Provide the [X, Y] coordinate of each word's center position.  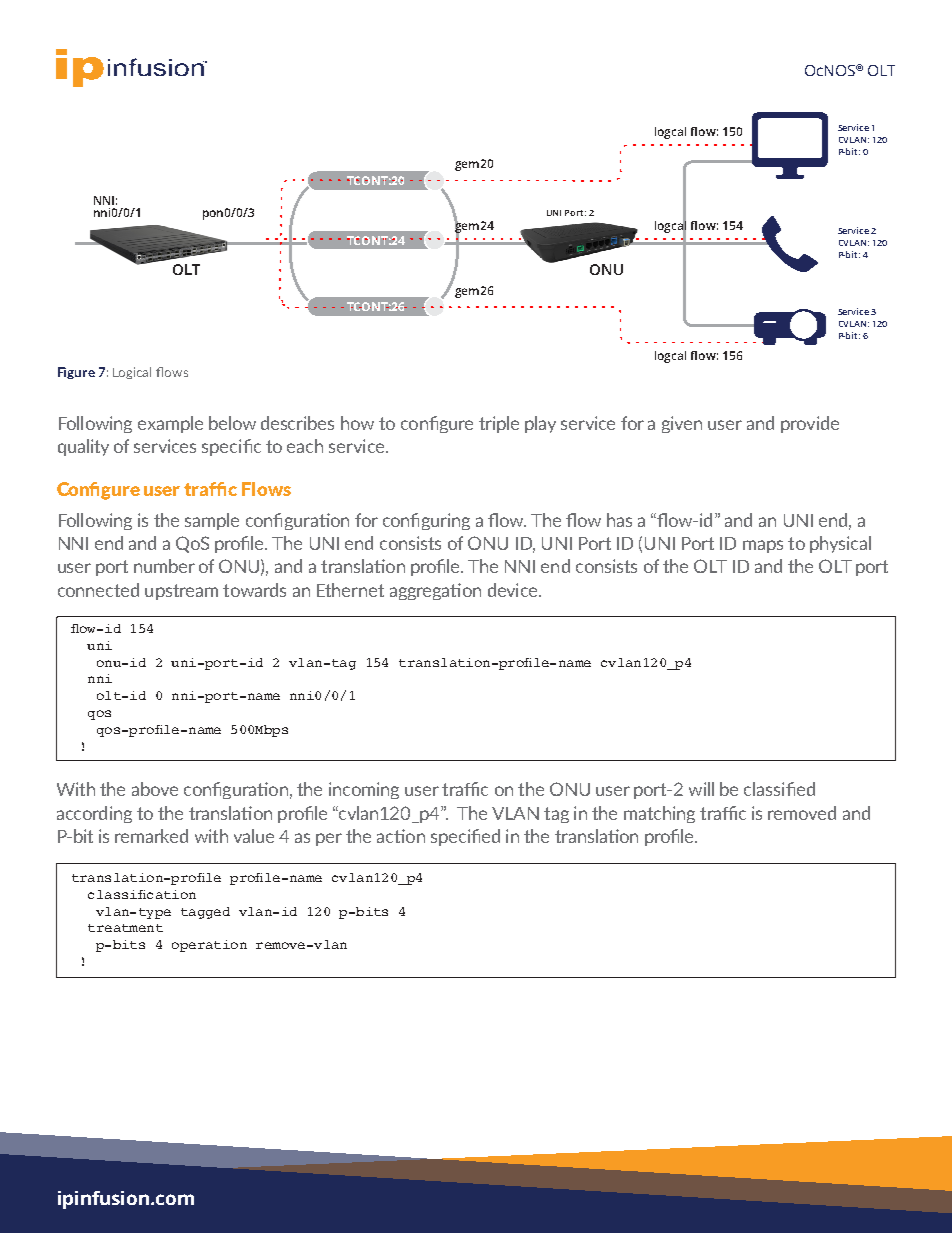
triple [499, 424]
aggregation [435, 591]
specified [465, 837]
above [155, 789]
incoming [364, 790]
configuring [426, 521]
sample [212, 521]
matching [659, 814]
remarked [151, 836]
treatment [125, 928]
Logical [132, 373]
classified [779, 789]
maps [763, 546]
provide [810, 424]
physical [840, 544]
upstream [181, 592]
